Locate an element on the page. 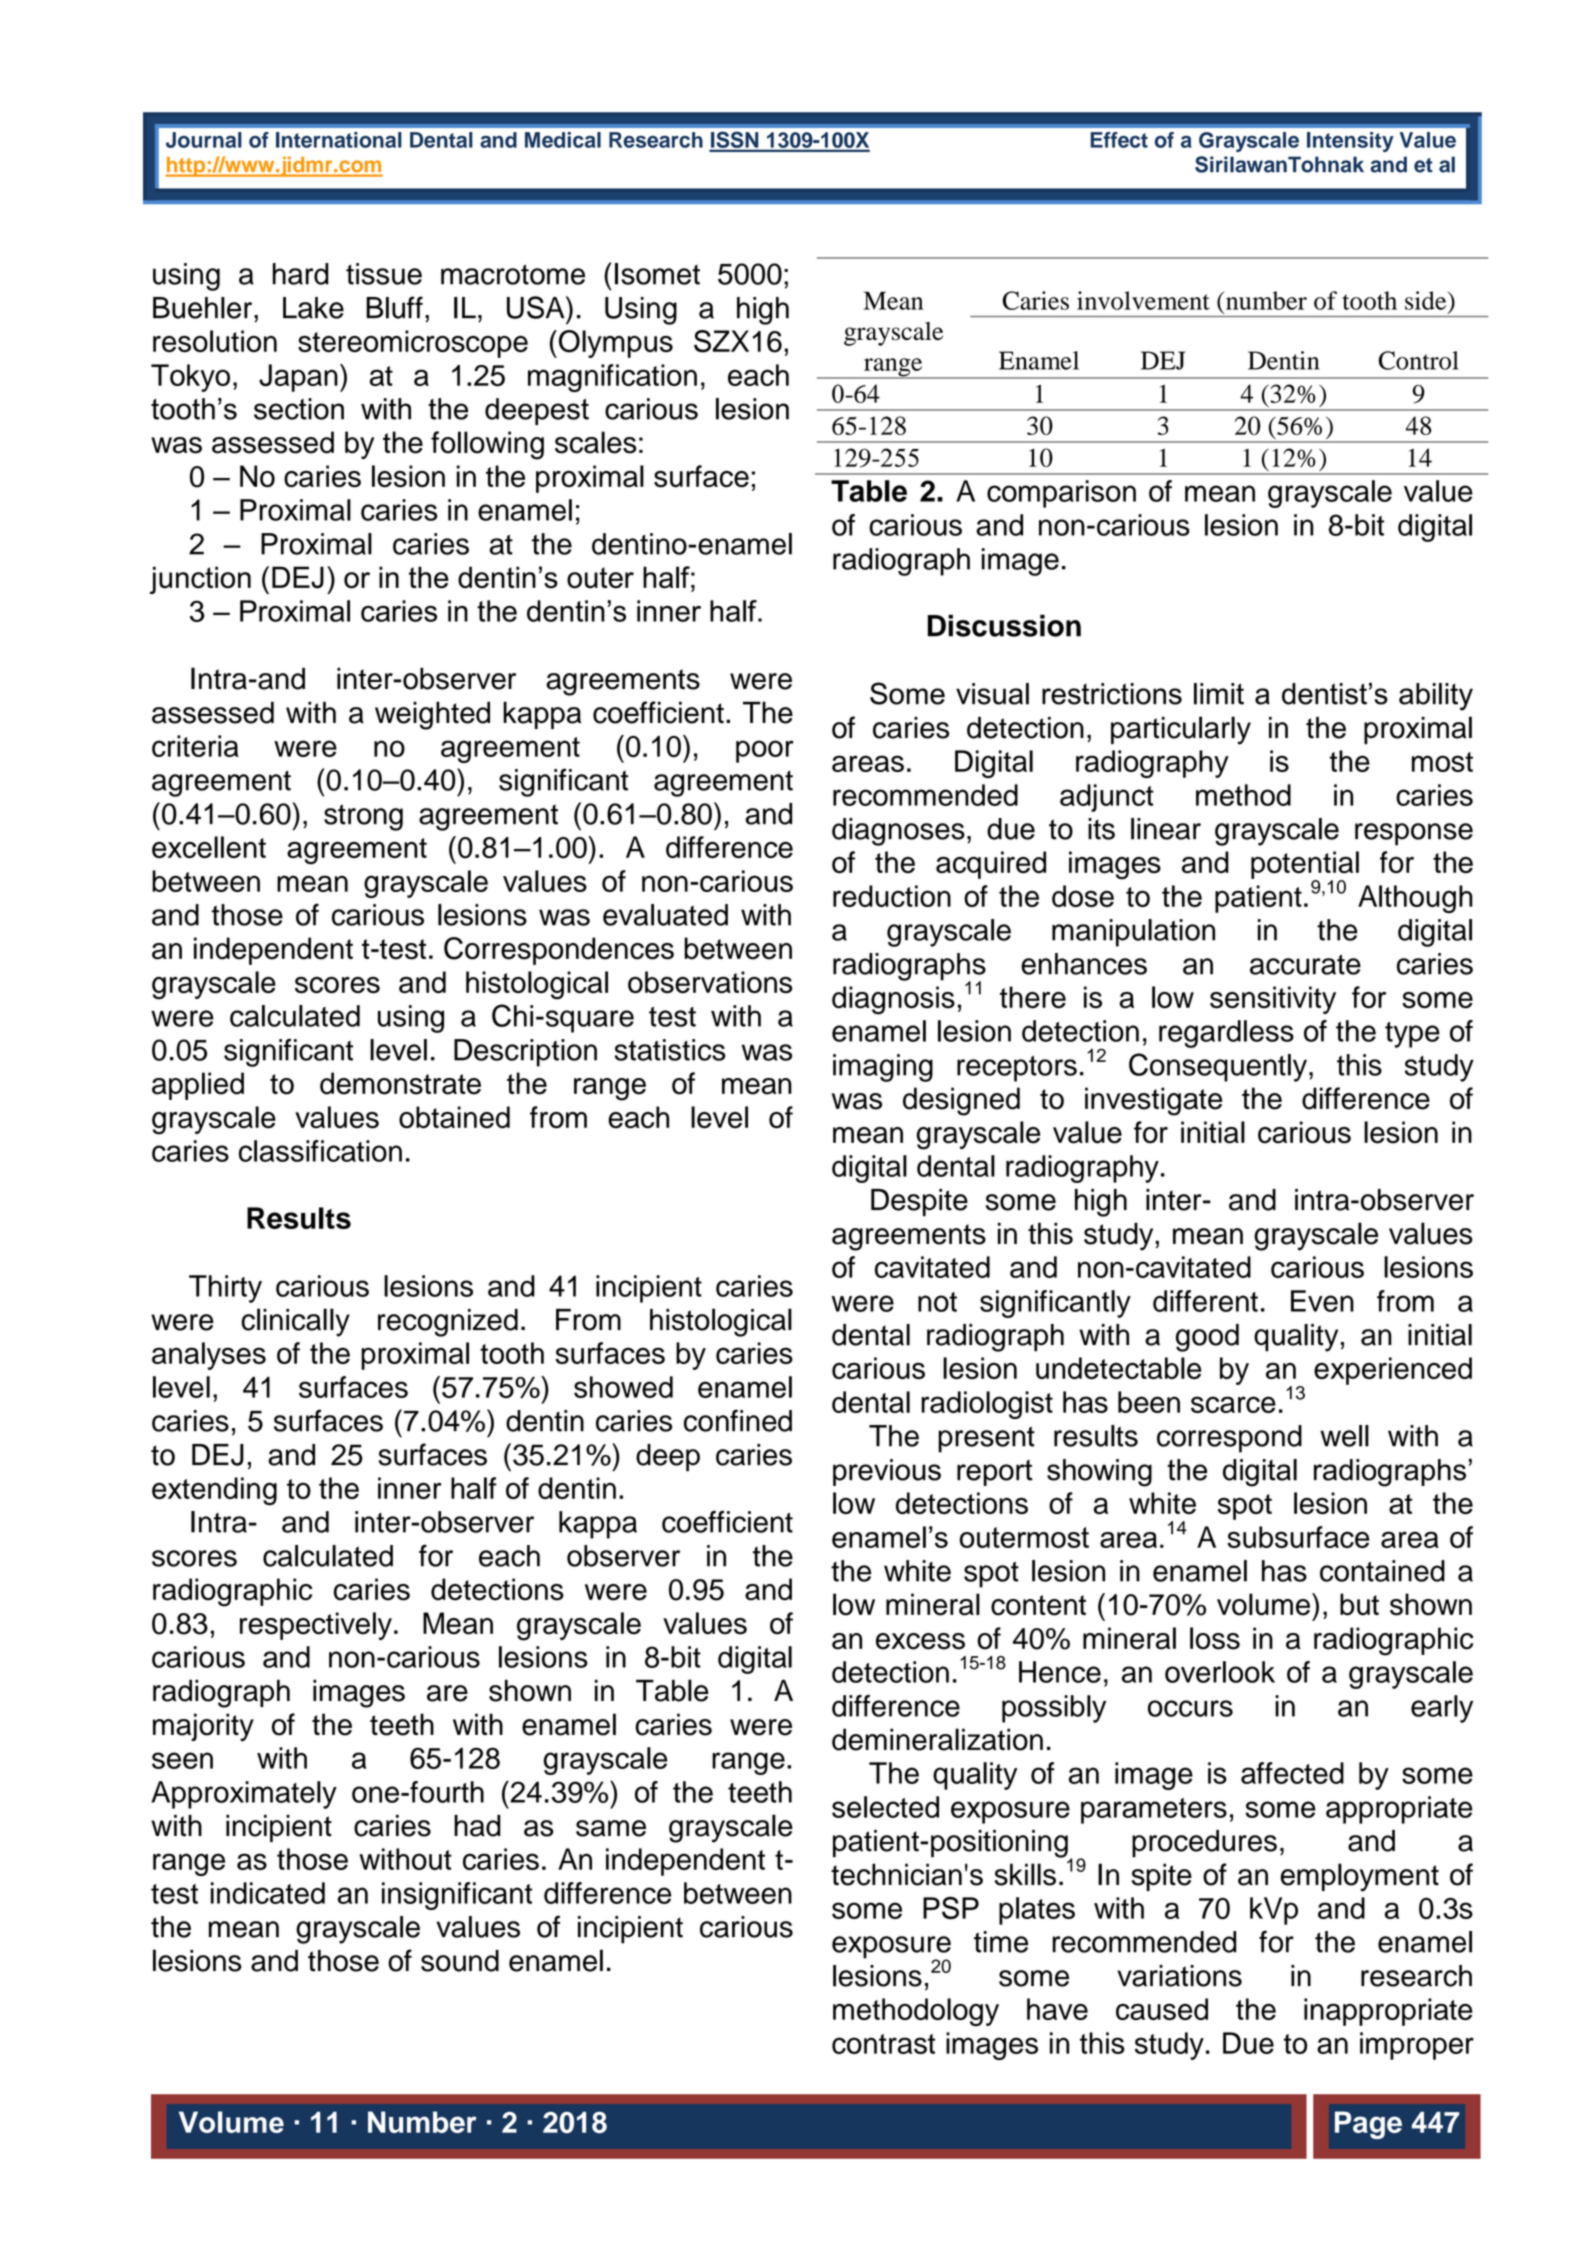 Image resolution: width=1587 pixels, height=2245 pixels. contrast is located at coordinates (883, 2044).
